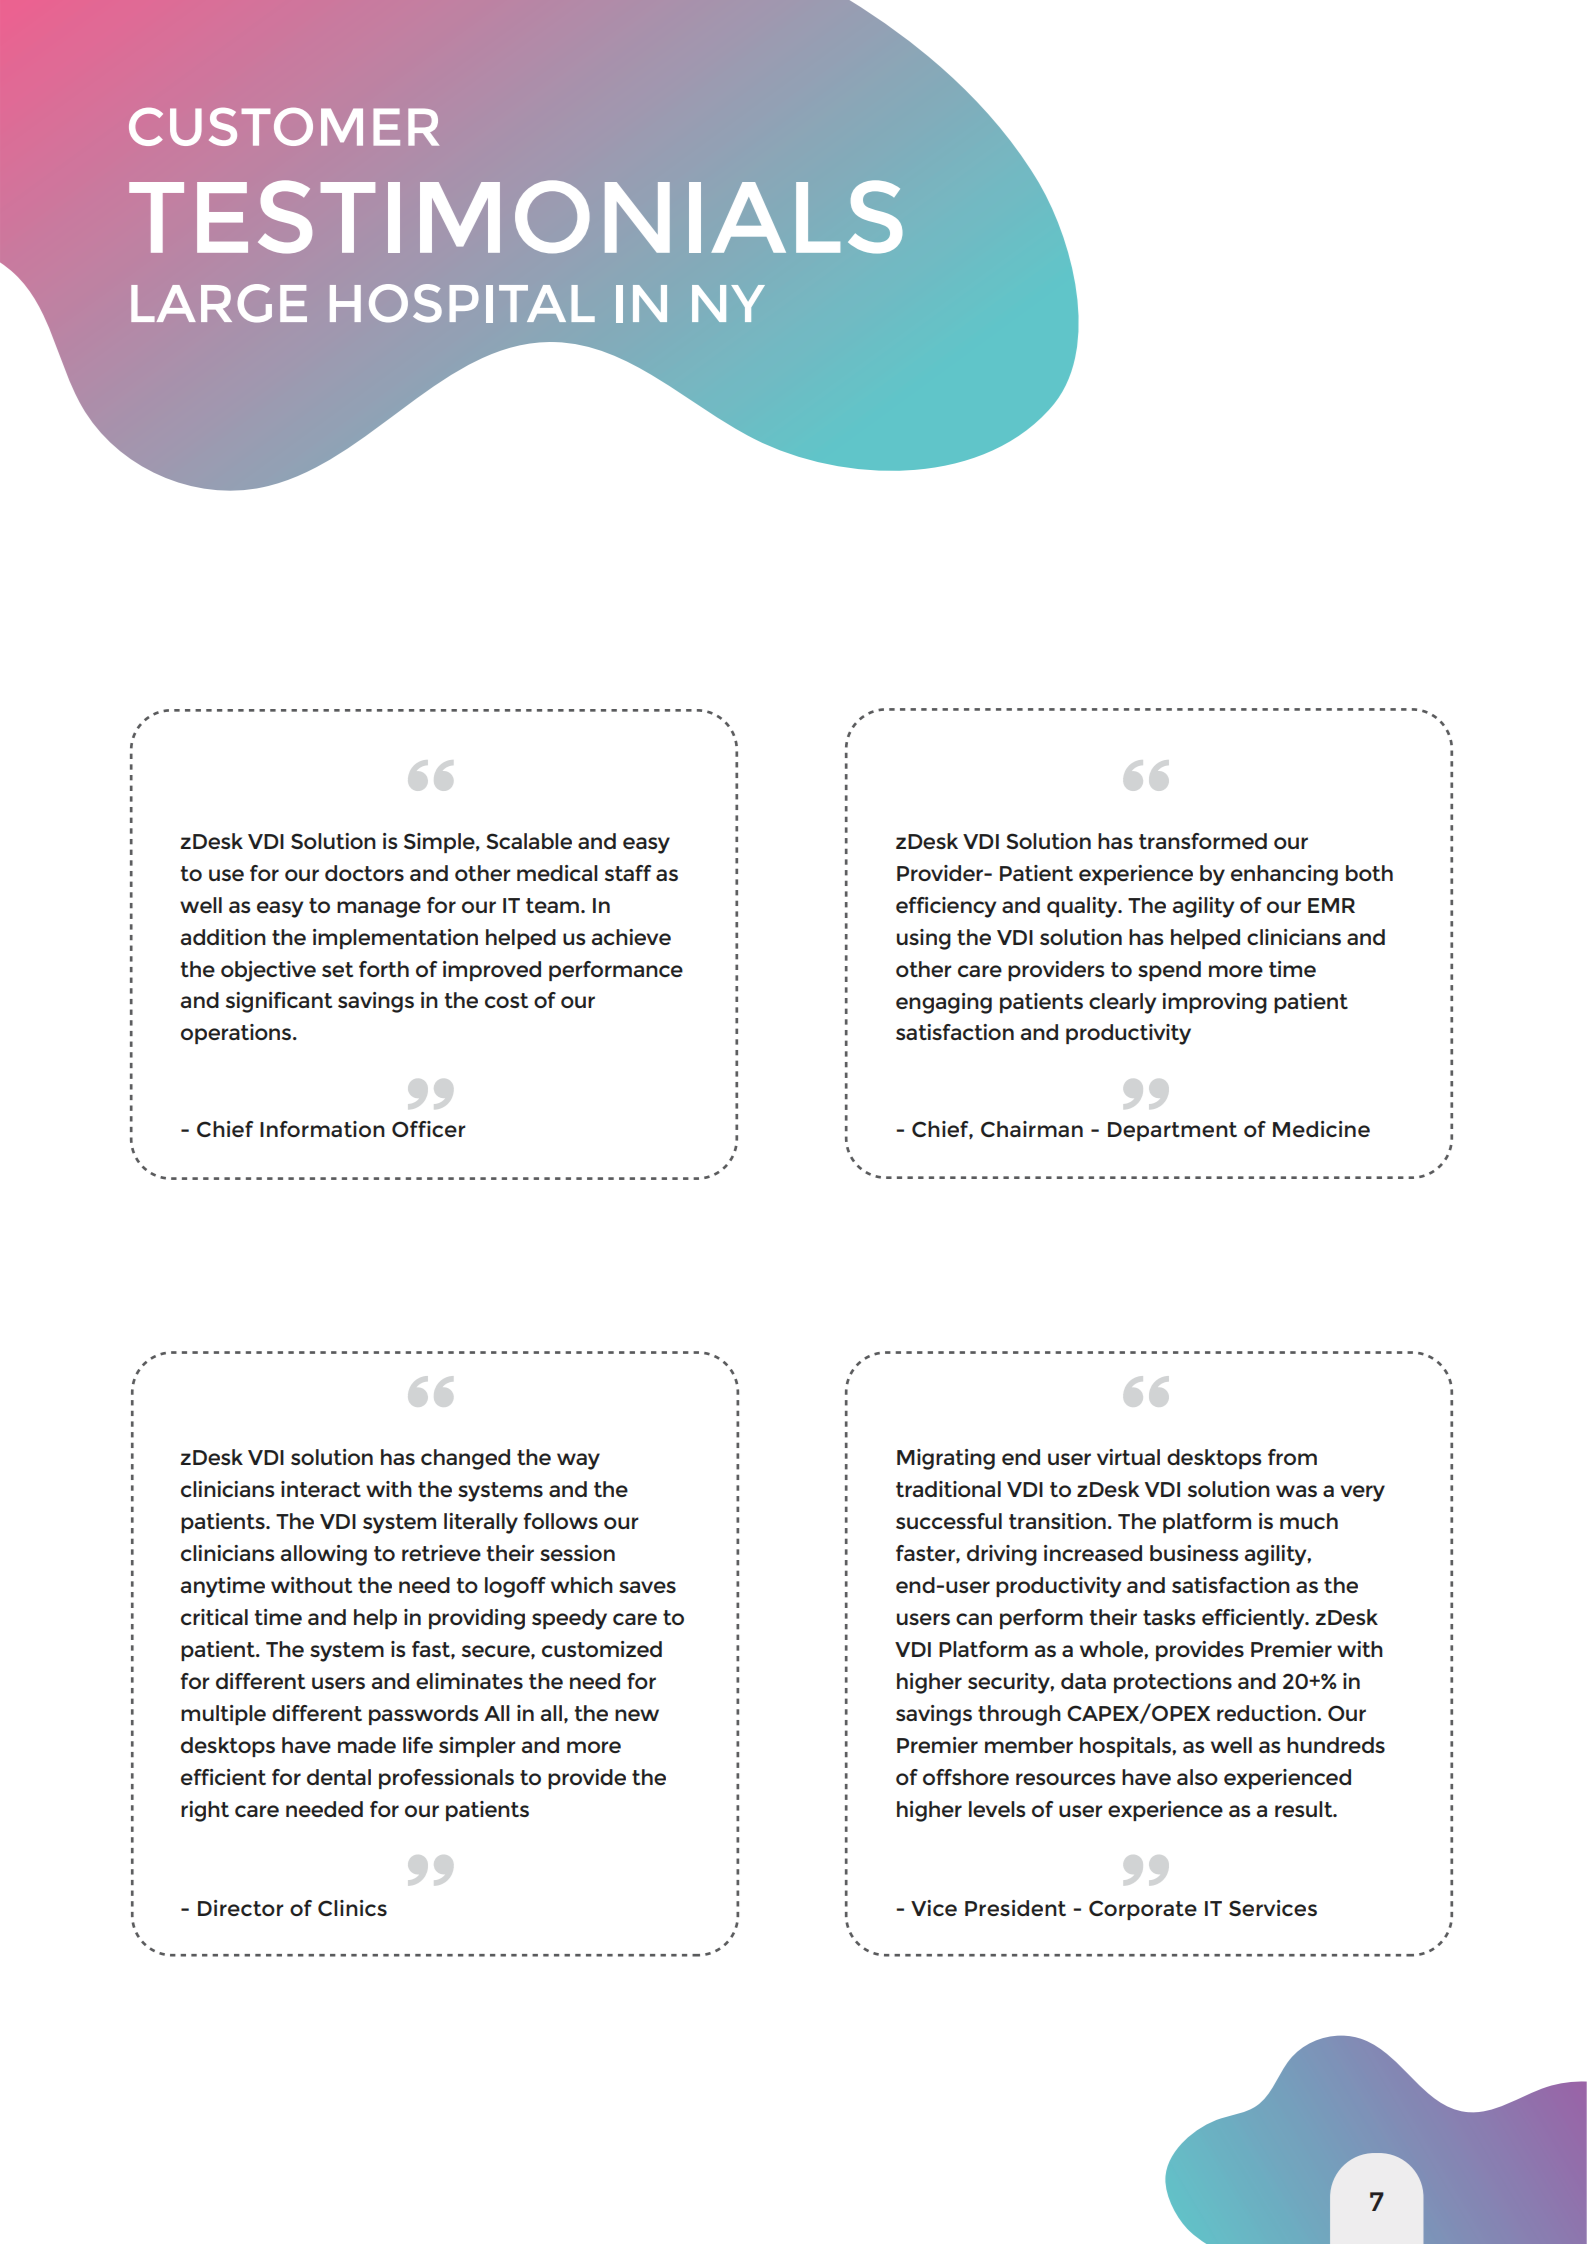 This document has width=1587, height=2244. Describe the element at coordinates (219, 303) in the document. I see `LARGE` at that location.
